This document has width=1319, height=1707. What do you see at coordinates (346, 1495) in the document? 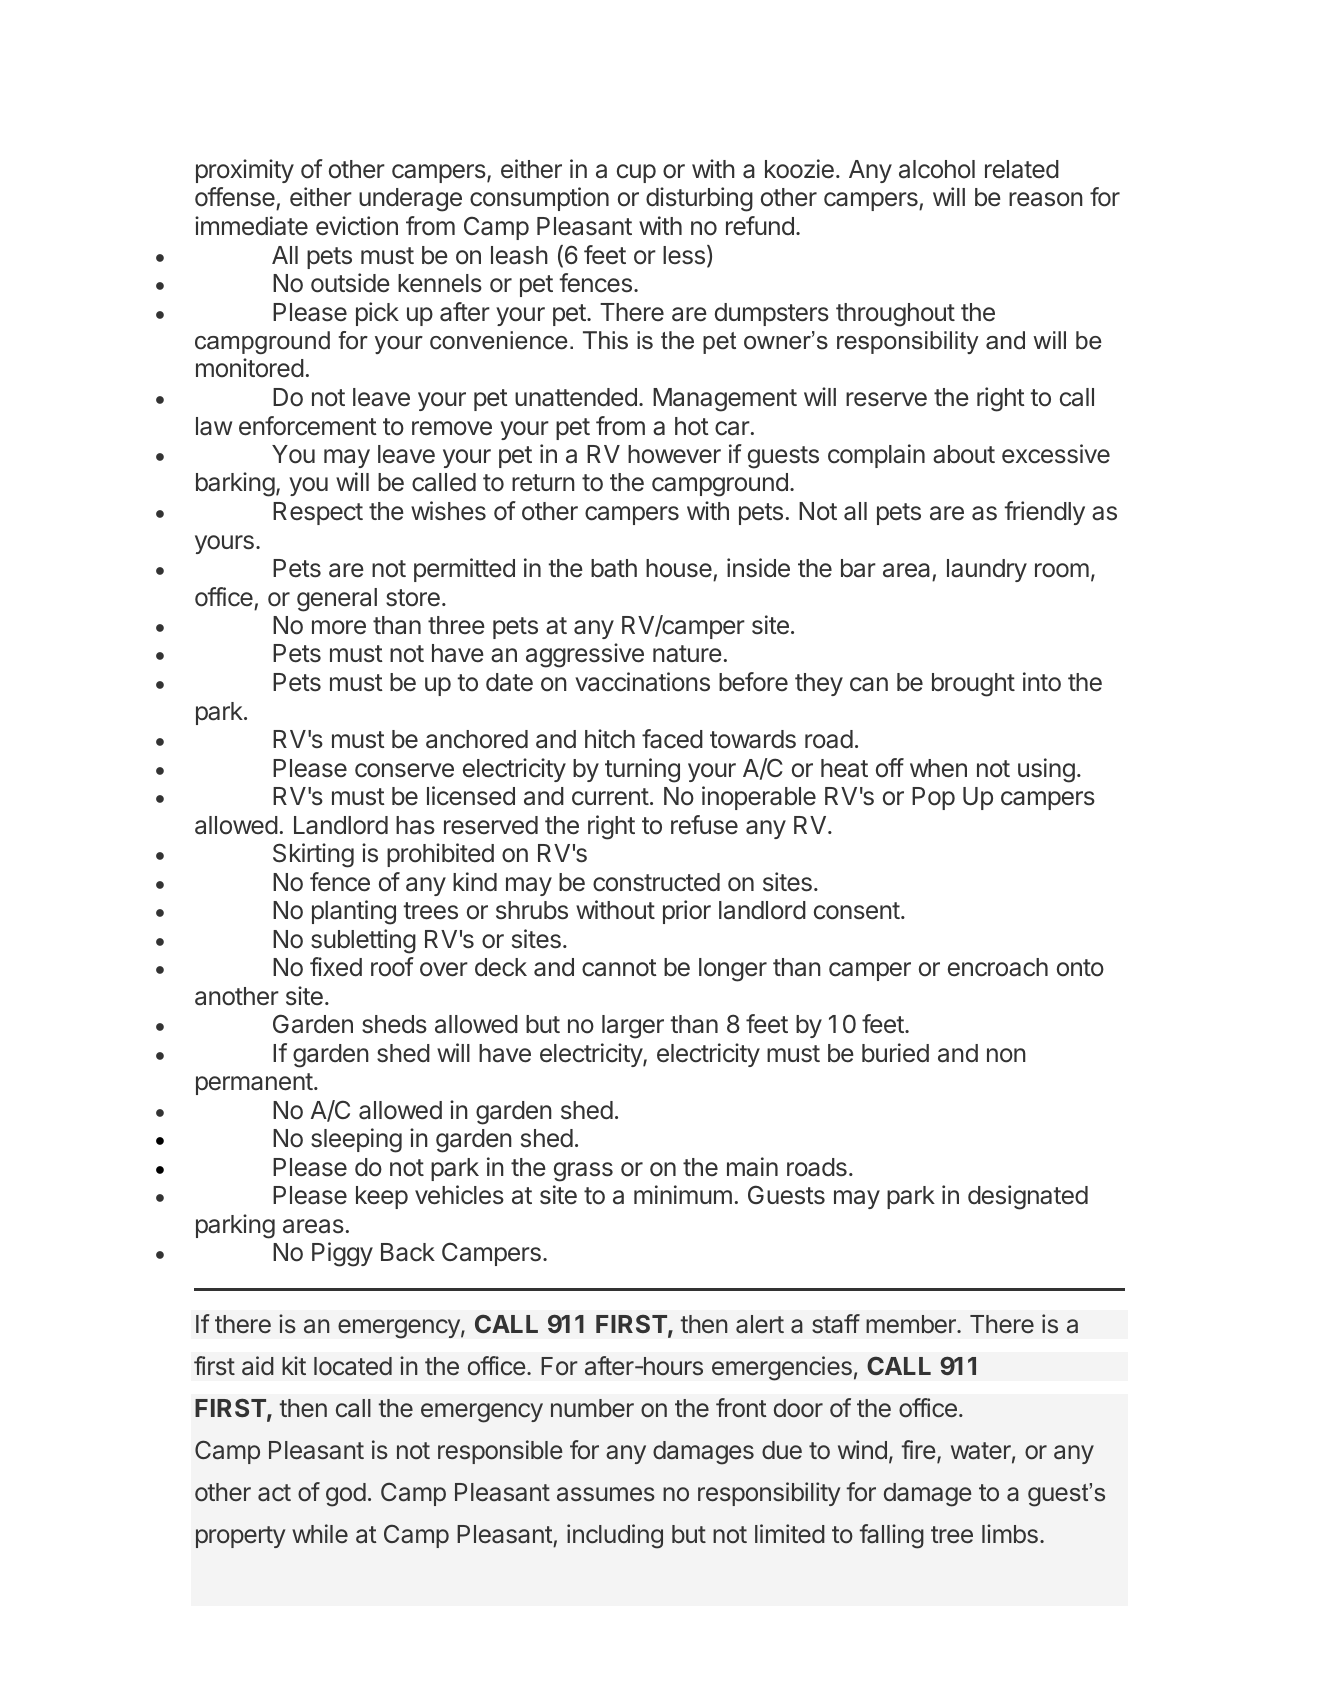
I see `god` at bounding box center [346, 1495].
